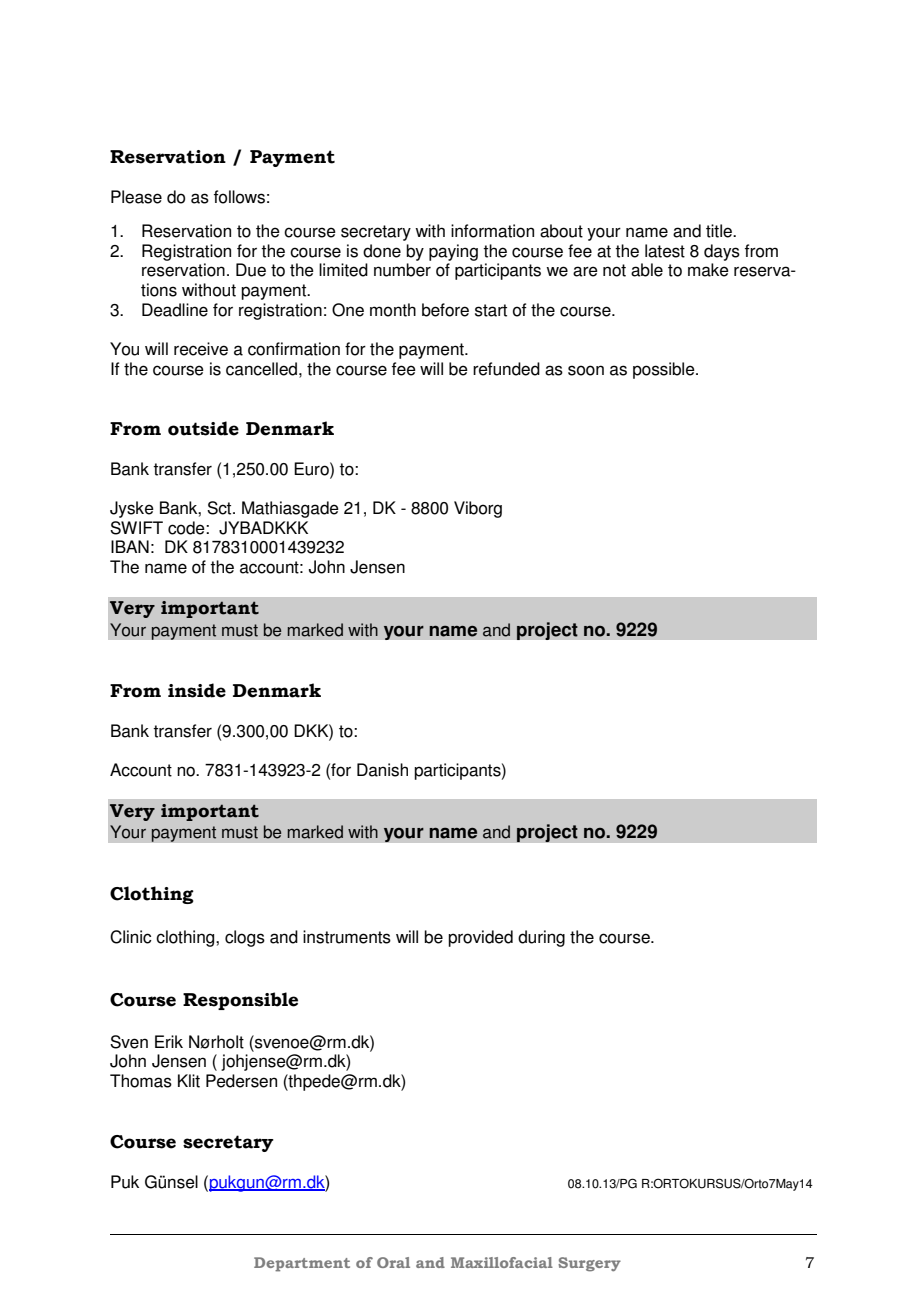 This document has width=924, height=1308. I want to click on follows, so click(239, 197).
